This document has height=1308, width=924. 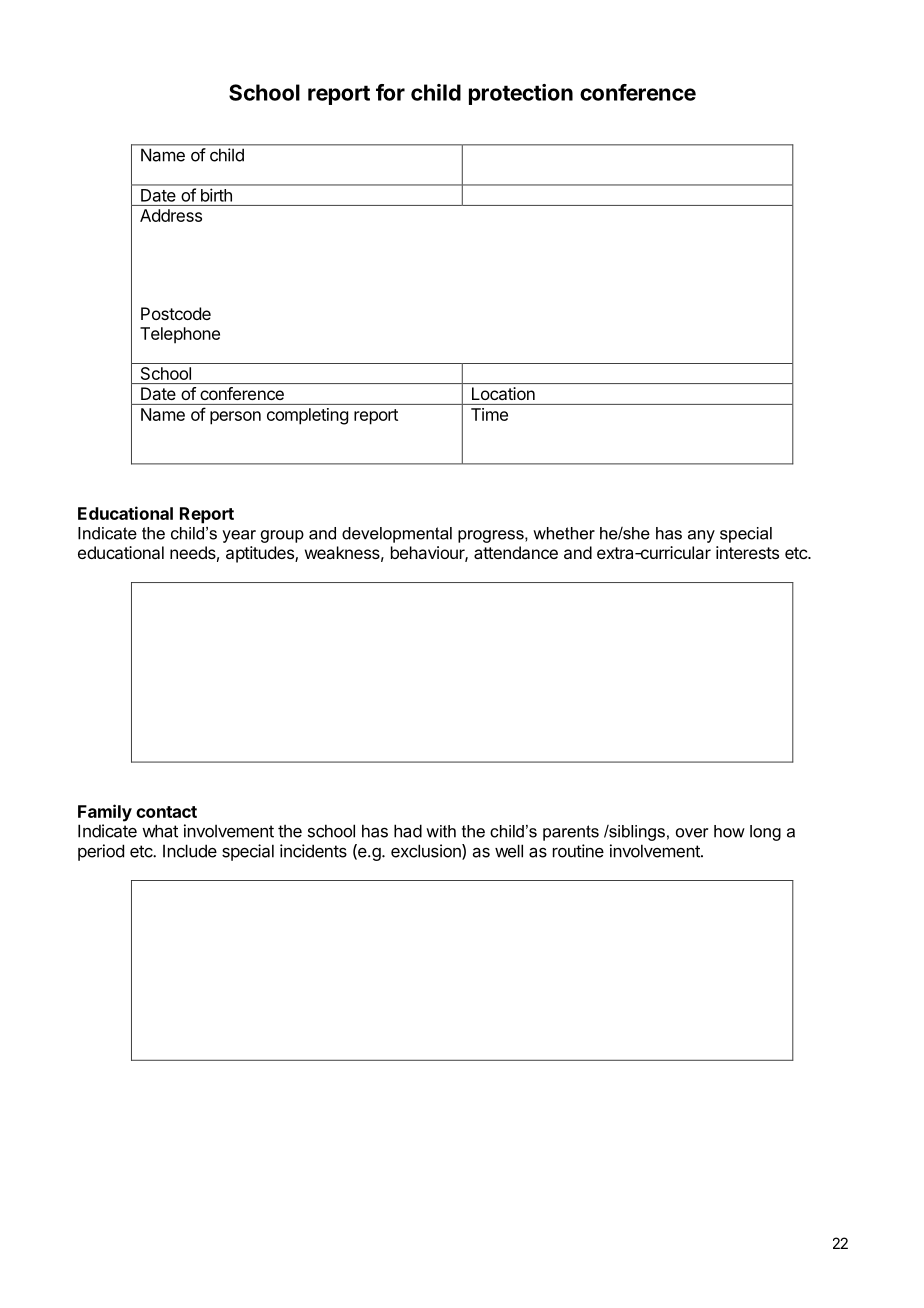 What do you see at coordinates (521, 94) in the document?
I see `protection` at bounding box center [521, 94].
